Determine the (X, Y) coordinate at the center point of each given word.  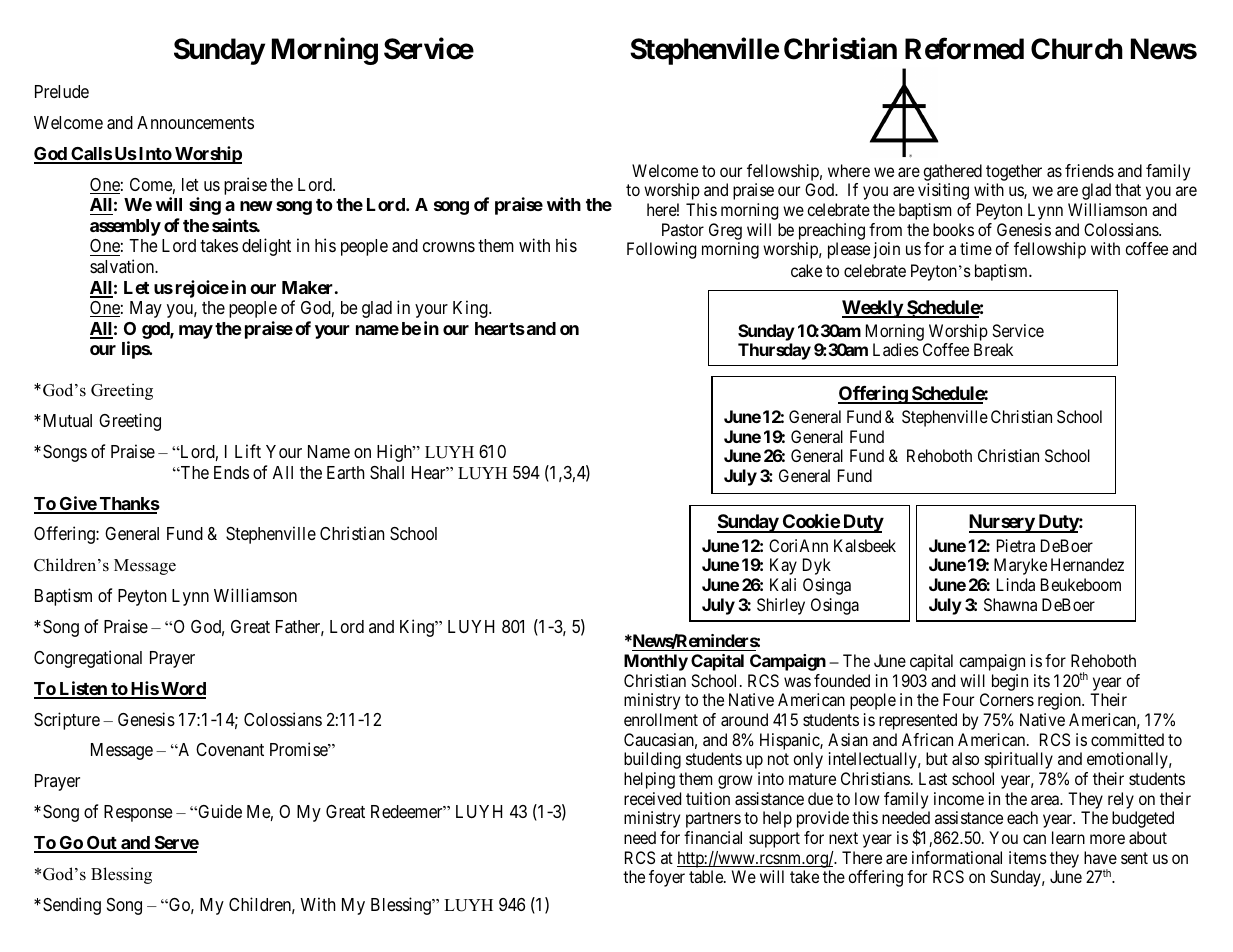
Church (1077, 49)
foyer (667, 878)
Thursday (774, 351)
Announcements (195, 122)
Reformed (964, 49)
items (1028, 857)
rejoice (202, 289)
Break (993, 349)
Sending (72, 906)
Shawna (1010, 604)
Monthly (656, 662)
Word (182, 690)
